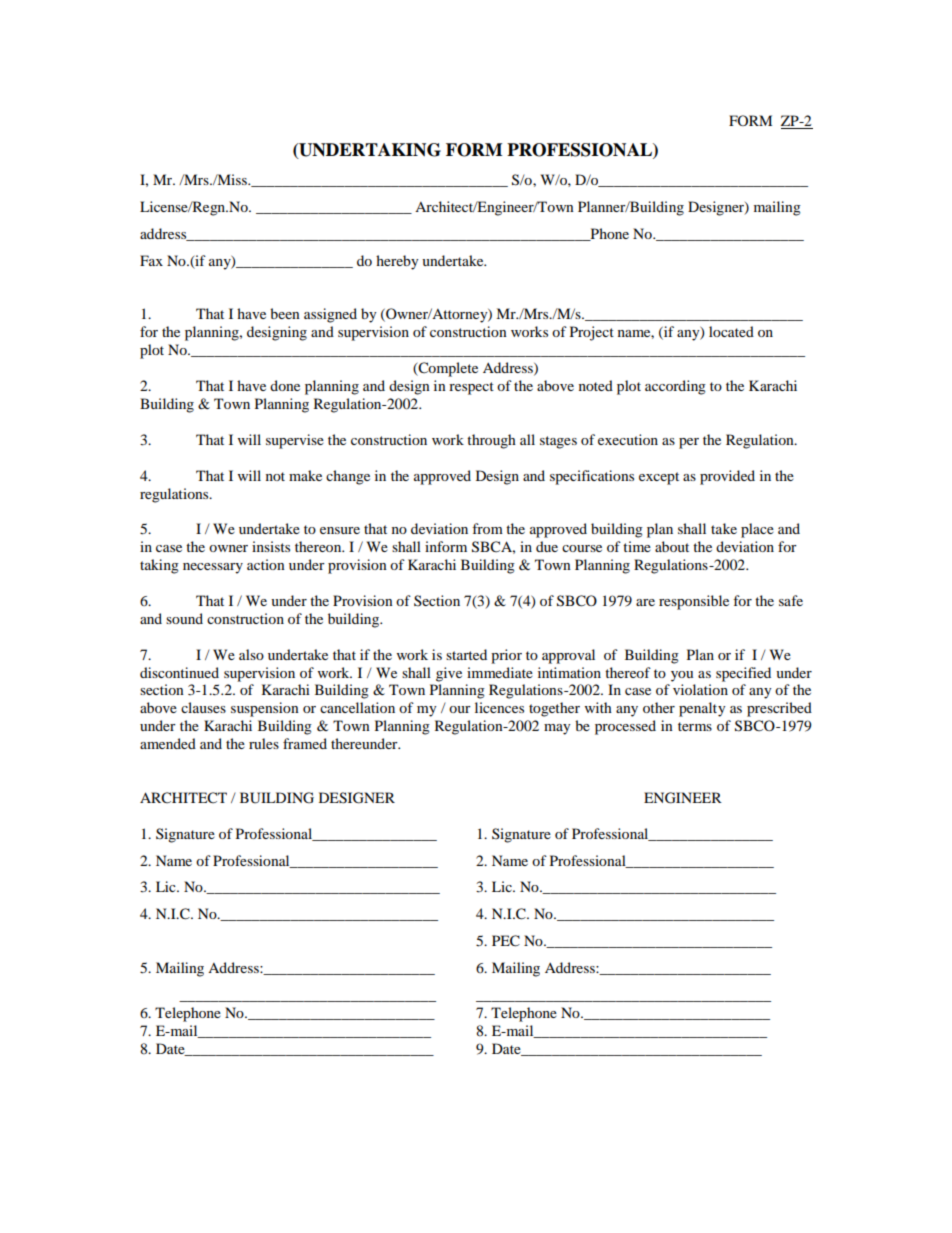 Image resolution: width=952 pixels, height=1233 pixels. I want to click on from, so click(487, 528).
